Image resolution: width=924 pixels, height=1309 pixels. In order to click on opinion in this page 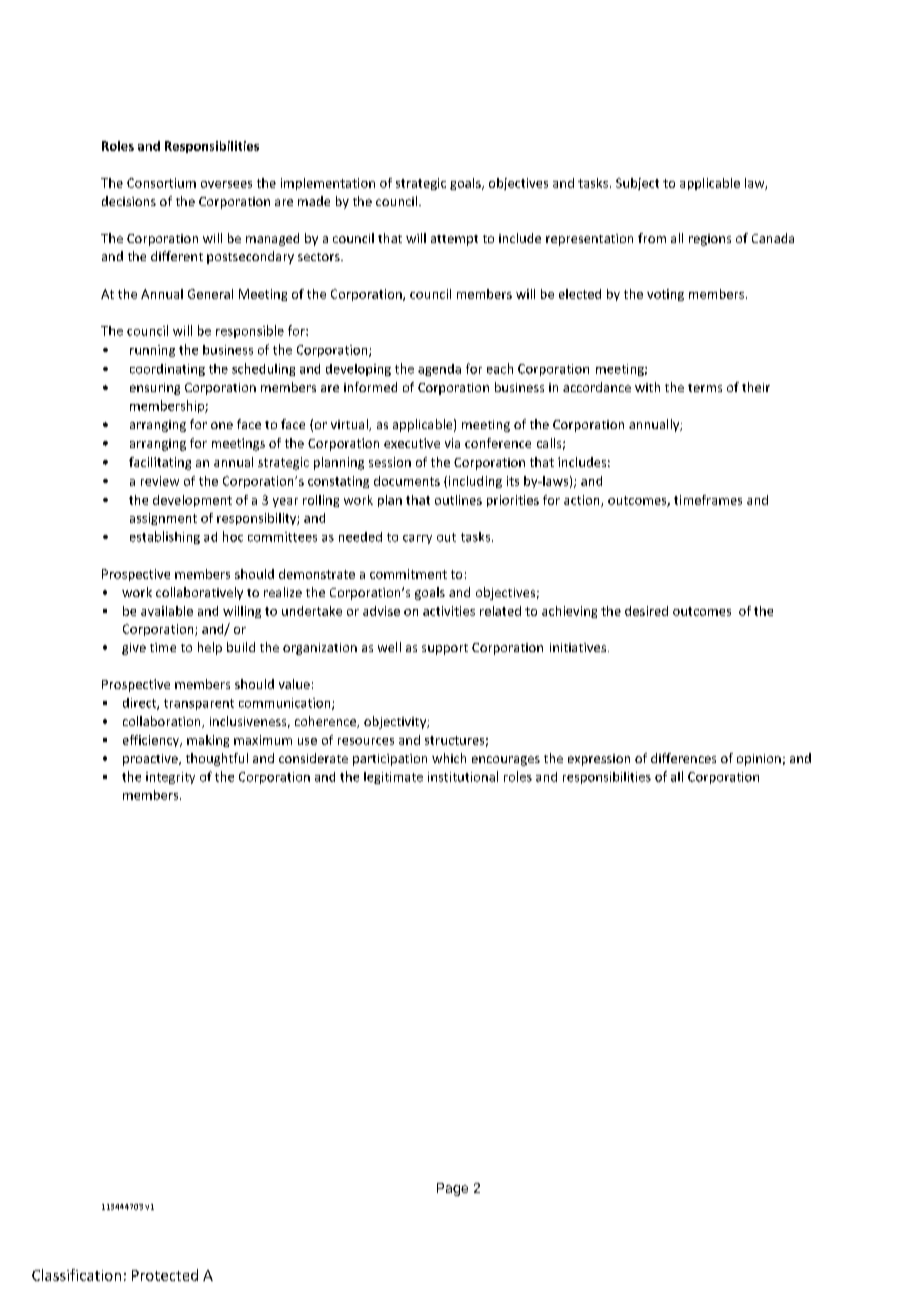, I will do `click(759, 760)`.
